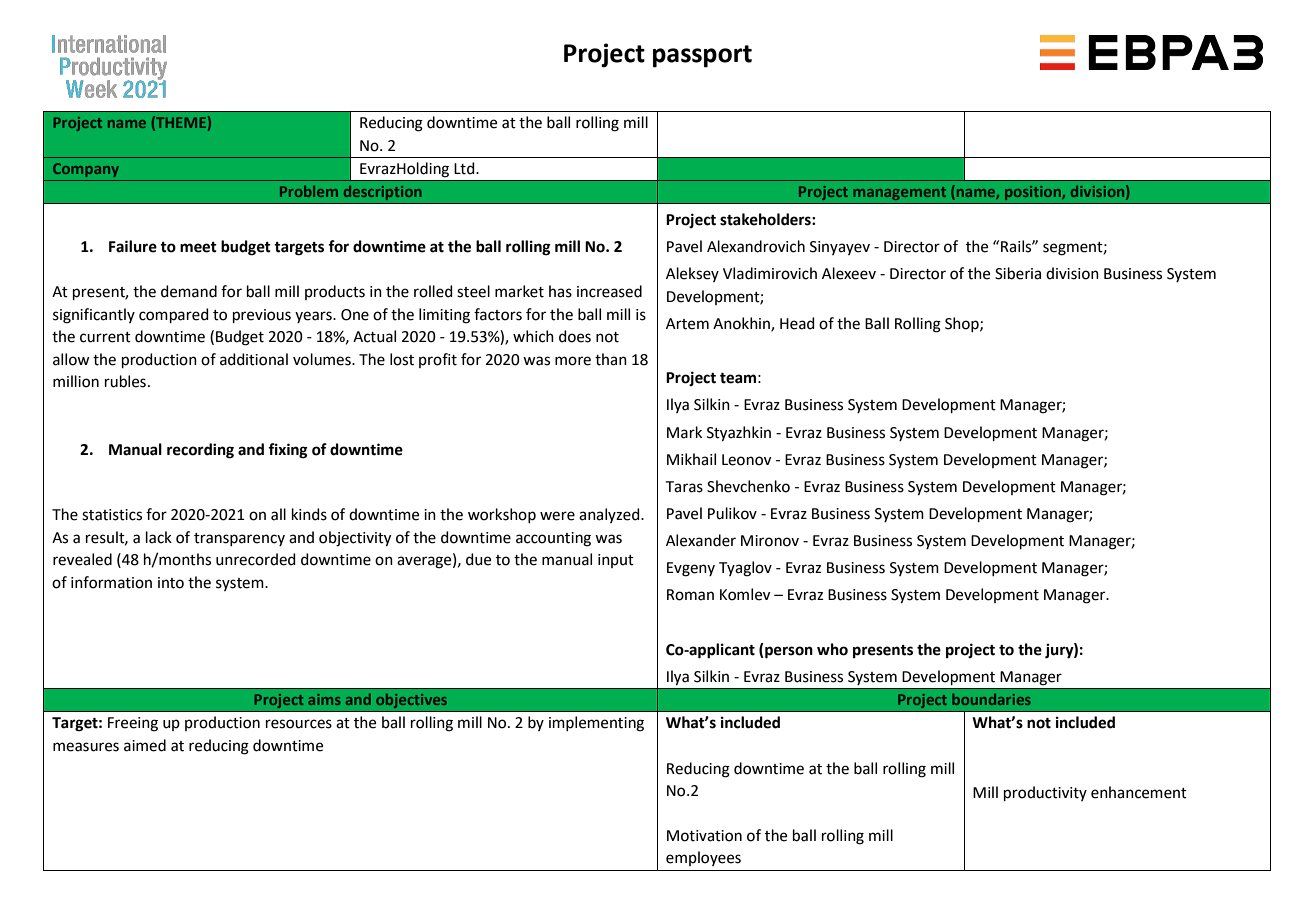 This screenshot has height=924, width=1308. I want to click on does, so click(575, 336).
